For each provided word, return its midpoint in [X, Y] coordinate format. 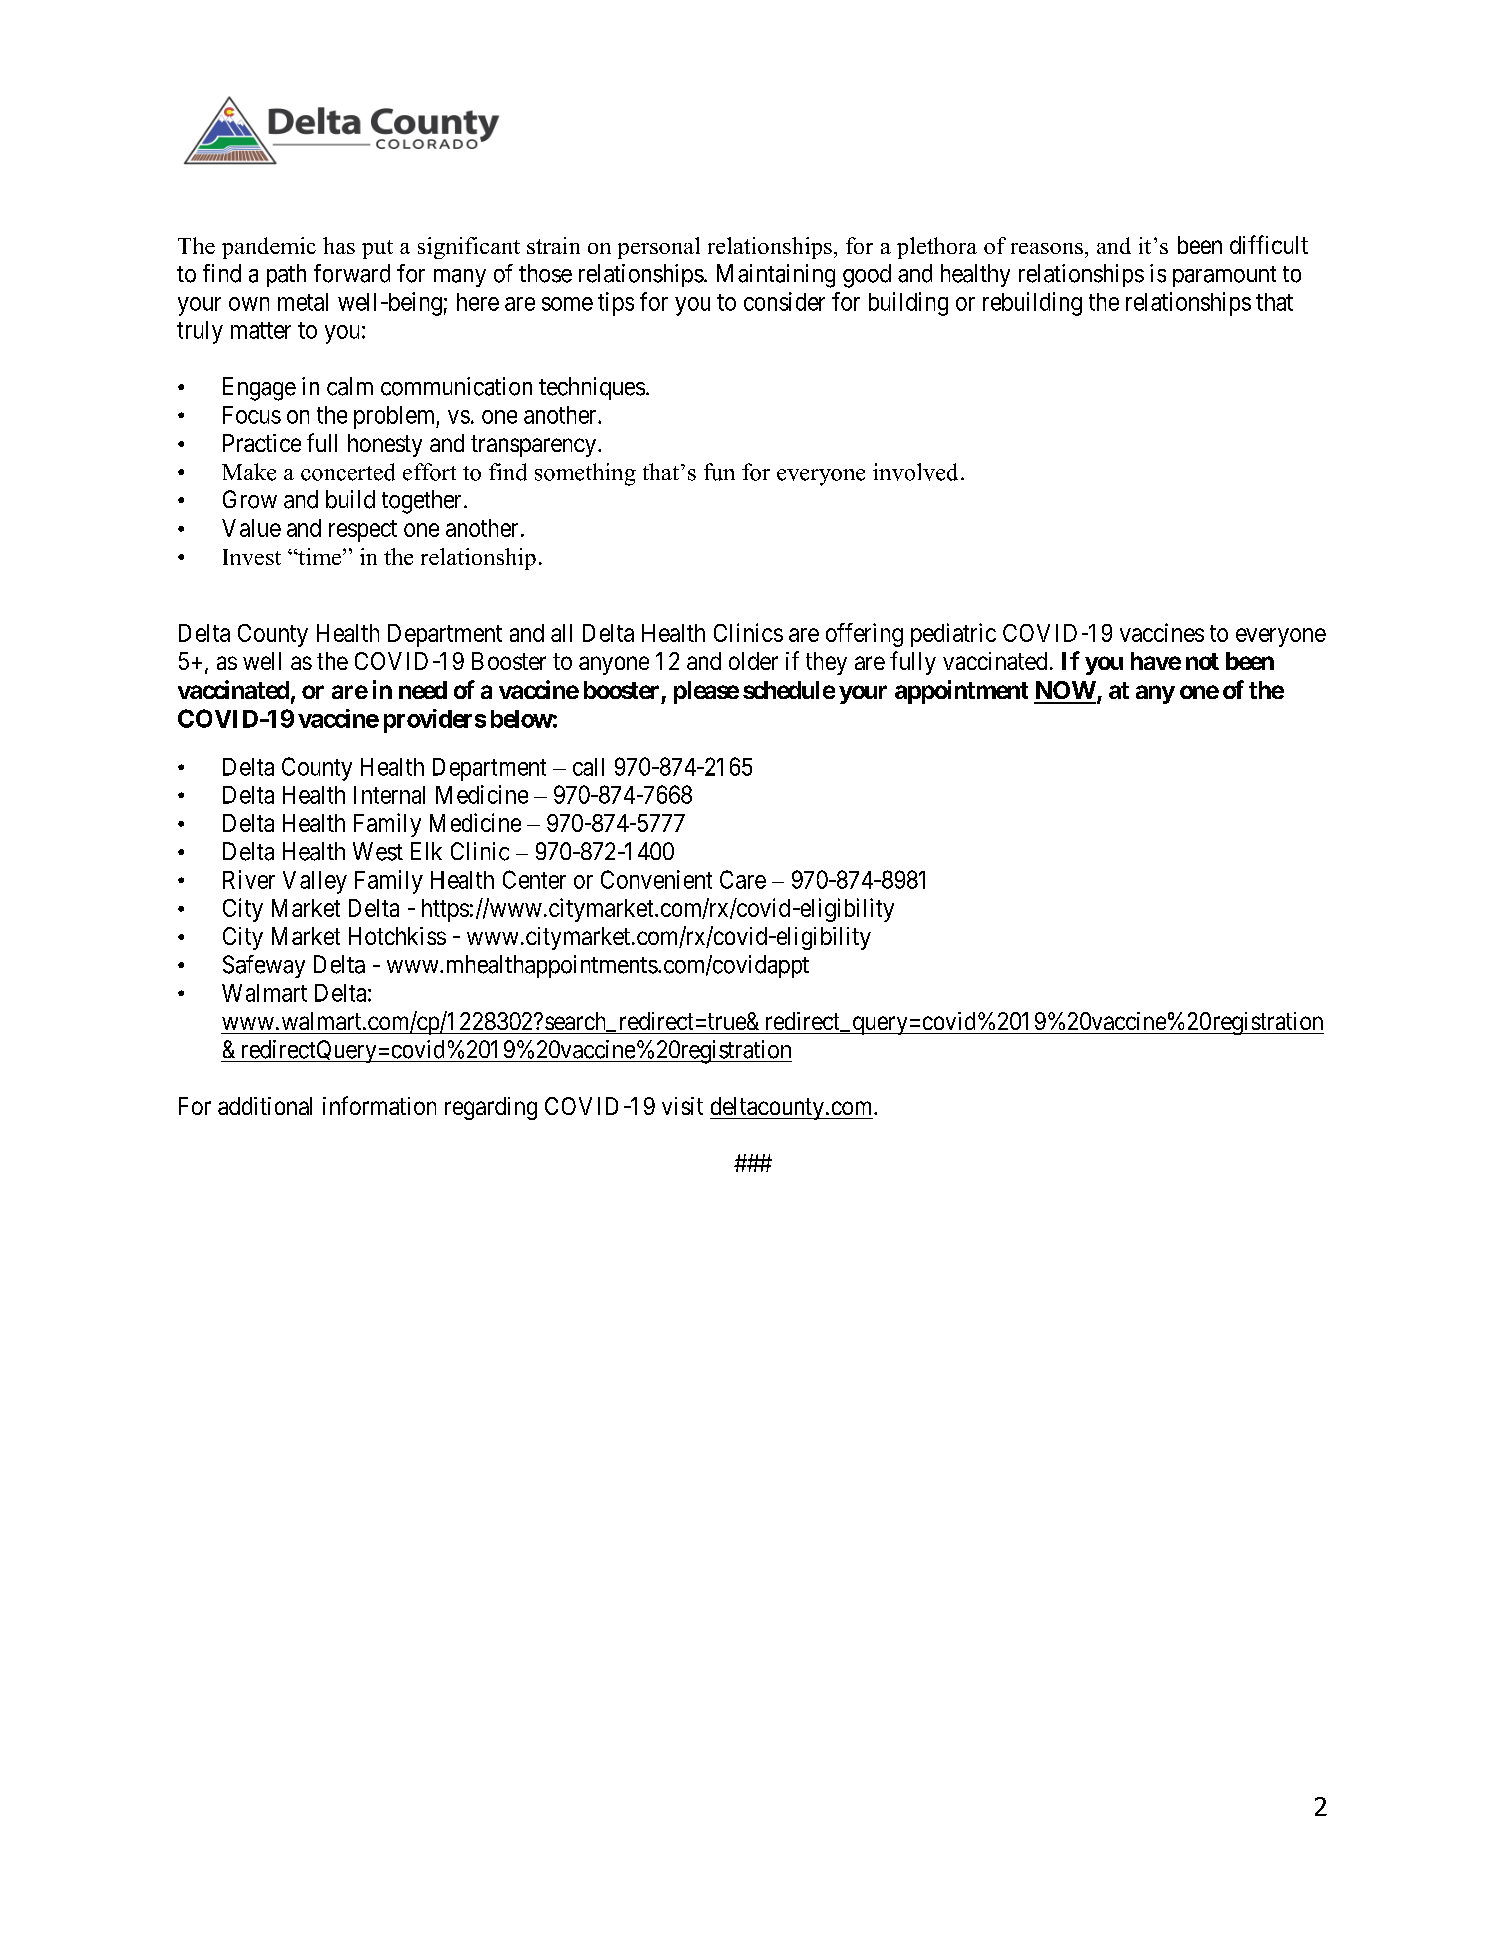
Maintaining [776, 276]
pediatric [953, 635]
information [379, 1105]
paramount [1224, 276]
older [753, 661]
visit [682, 1106]
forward [352, 273]
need [423, 690]
